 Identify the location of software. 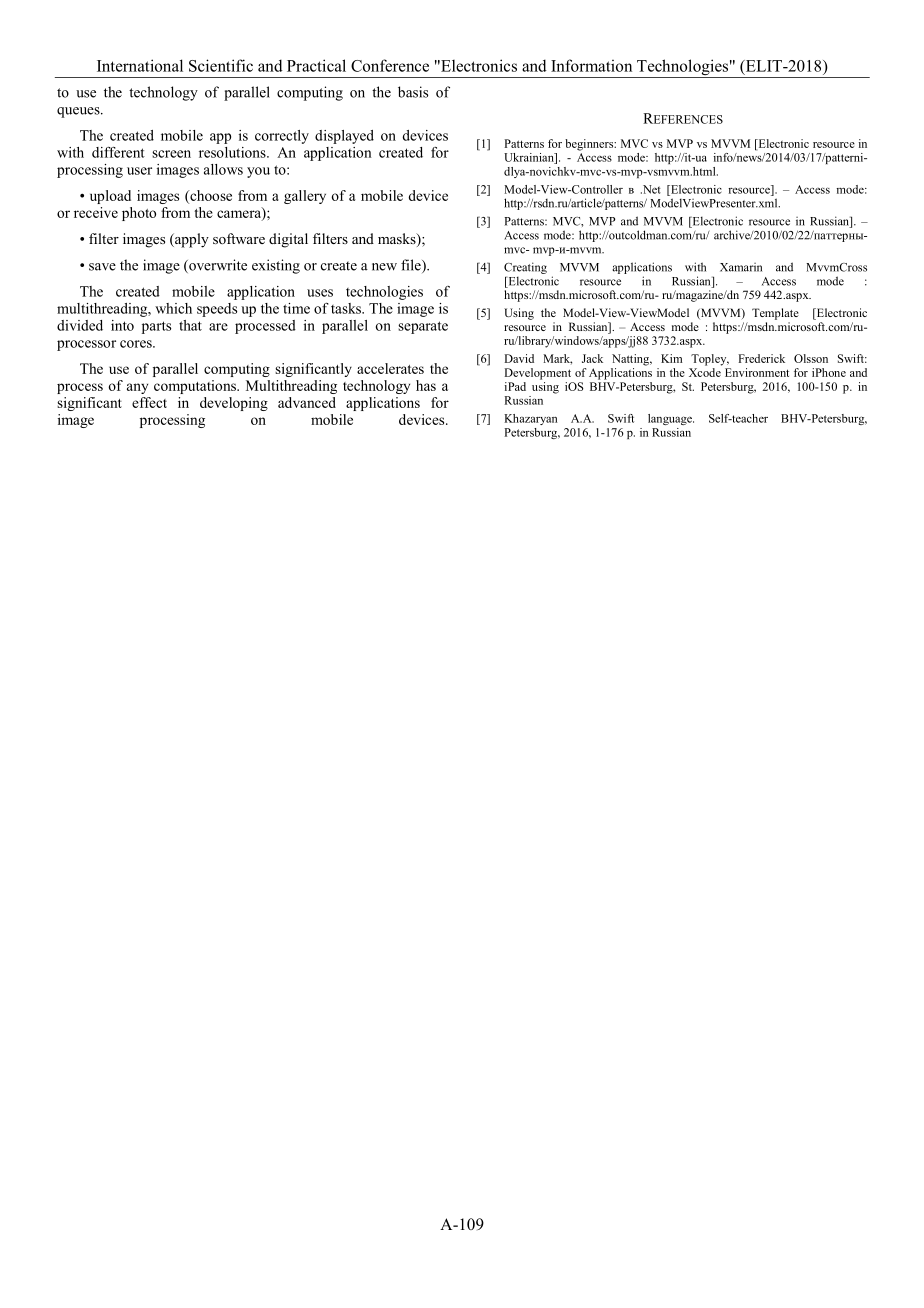
(239, 238).
